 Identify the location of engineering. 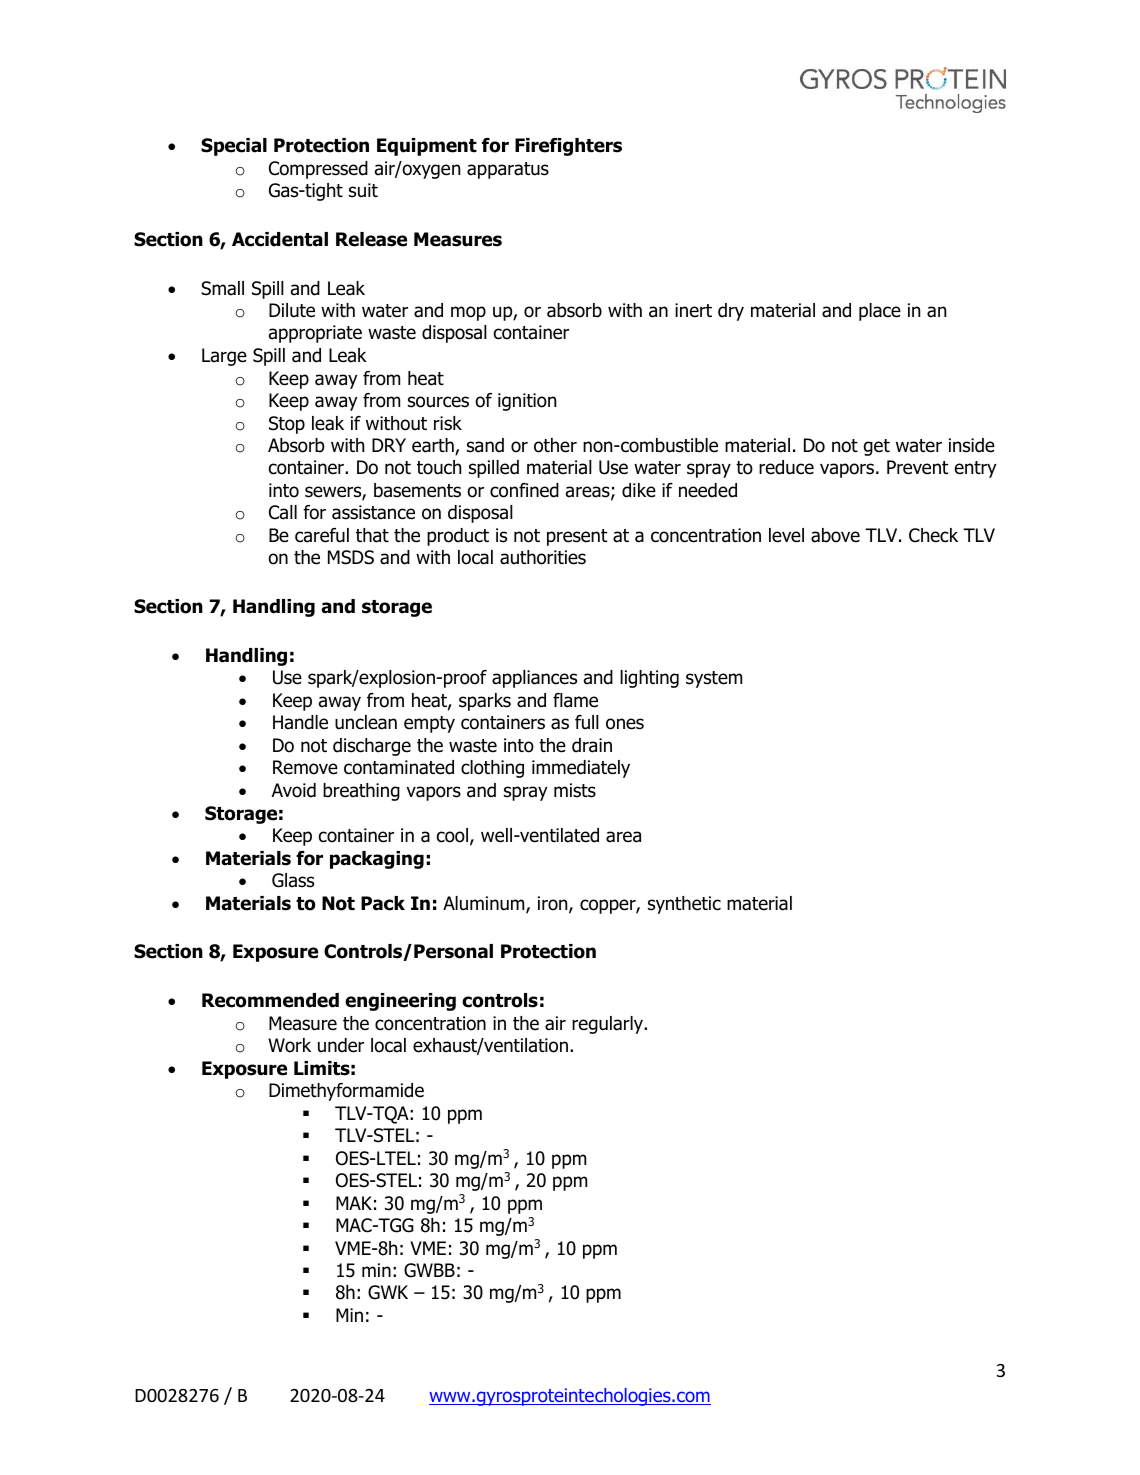
(400, 1002).
